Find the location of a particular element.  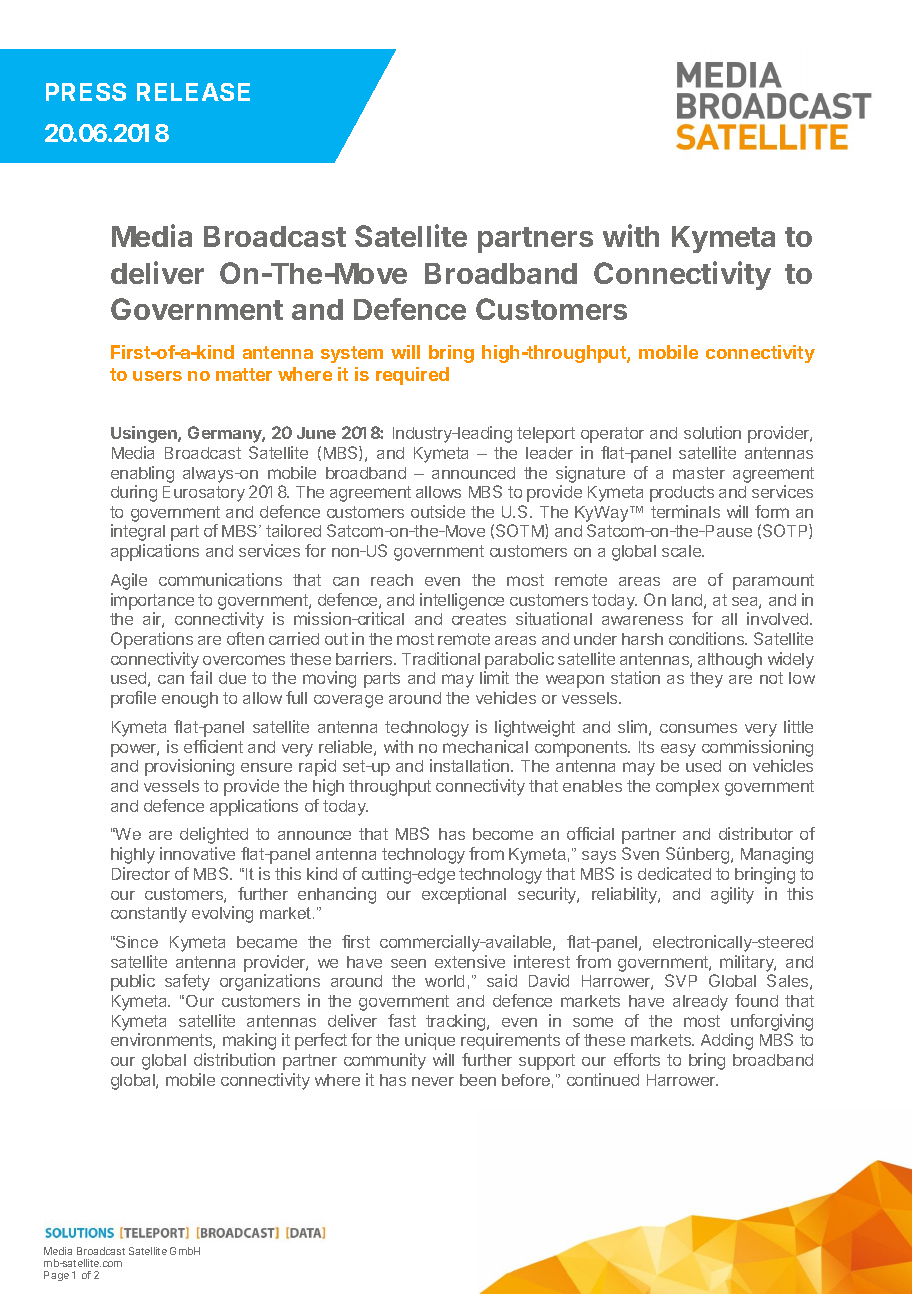

continued is located at coordinates (603, 1079).
